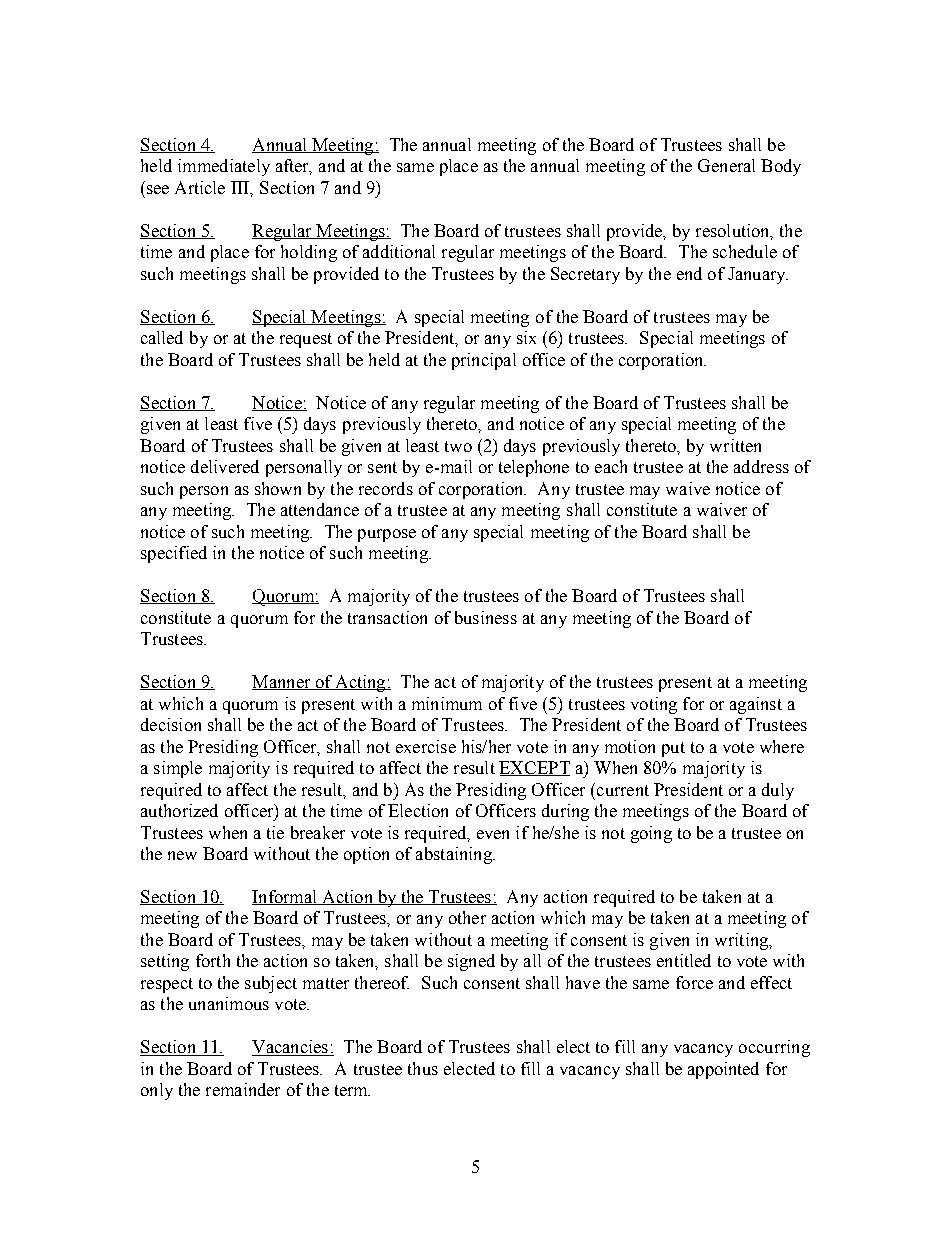 The image size is (952, 1233). What do you see at coordinates (726, 165) in the screenshot?
I see `General` at bounding box center [726, 165].
